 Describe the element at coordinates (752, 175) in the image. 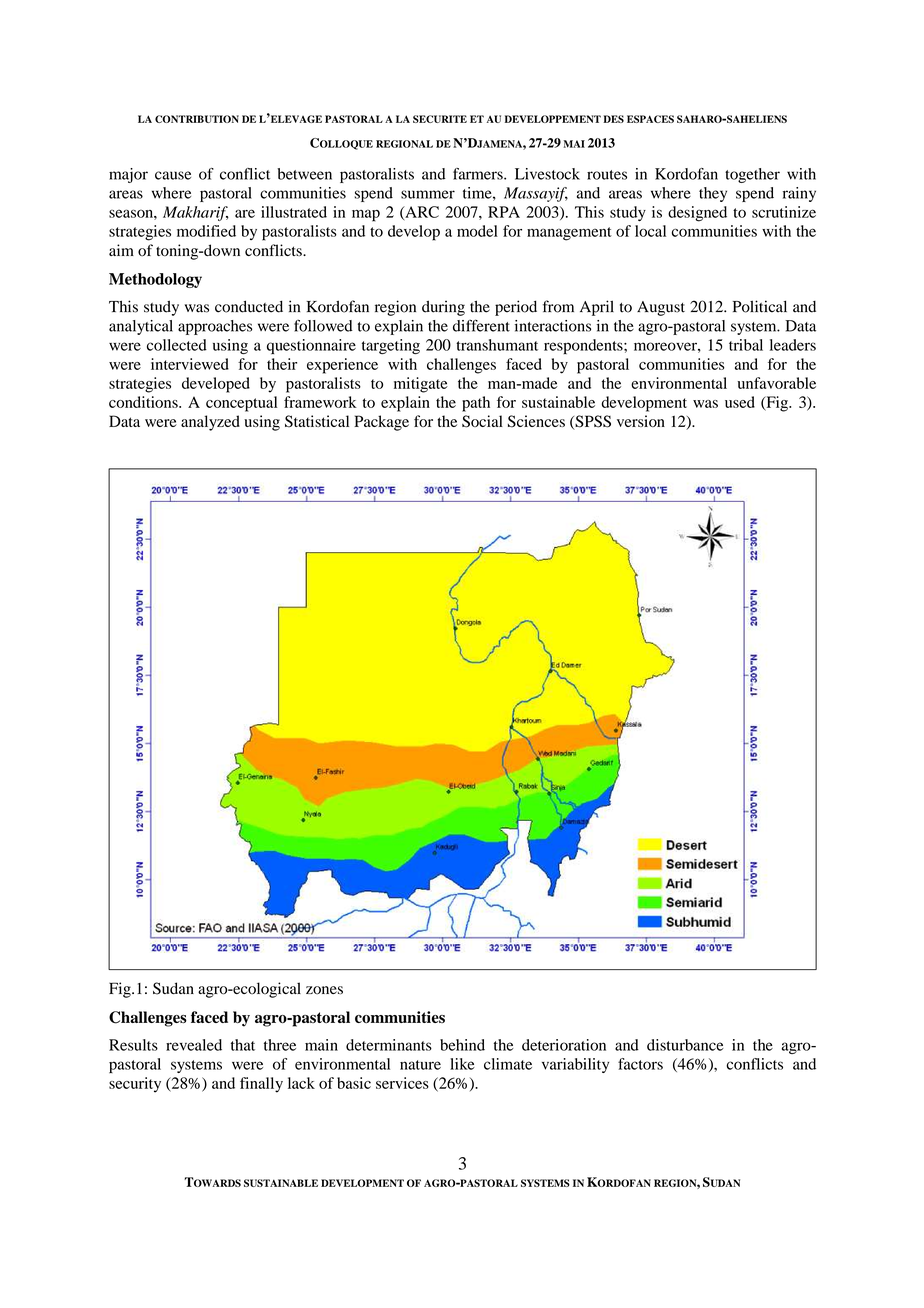

I see `together` at that location.
